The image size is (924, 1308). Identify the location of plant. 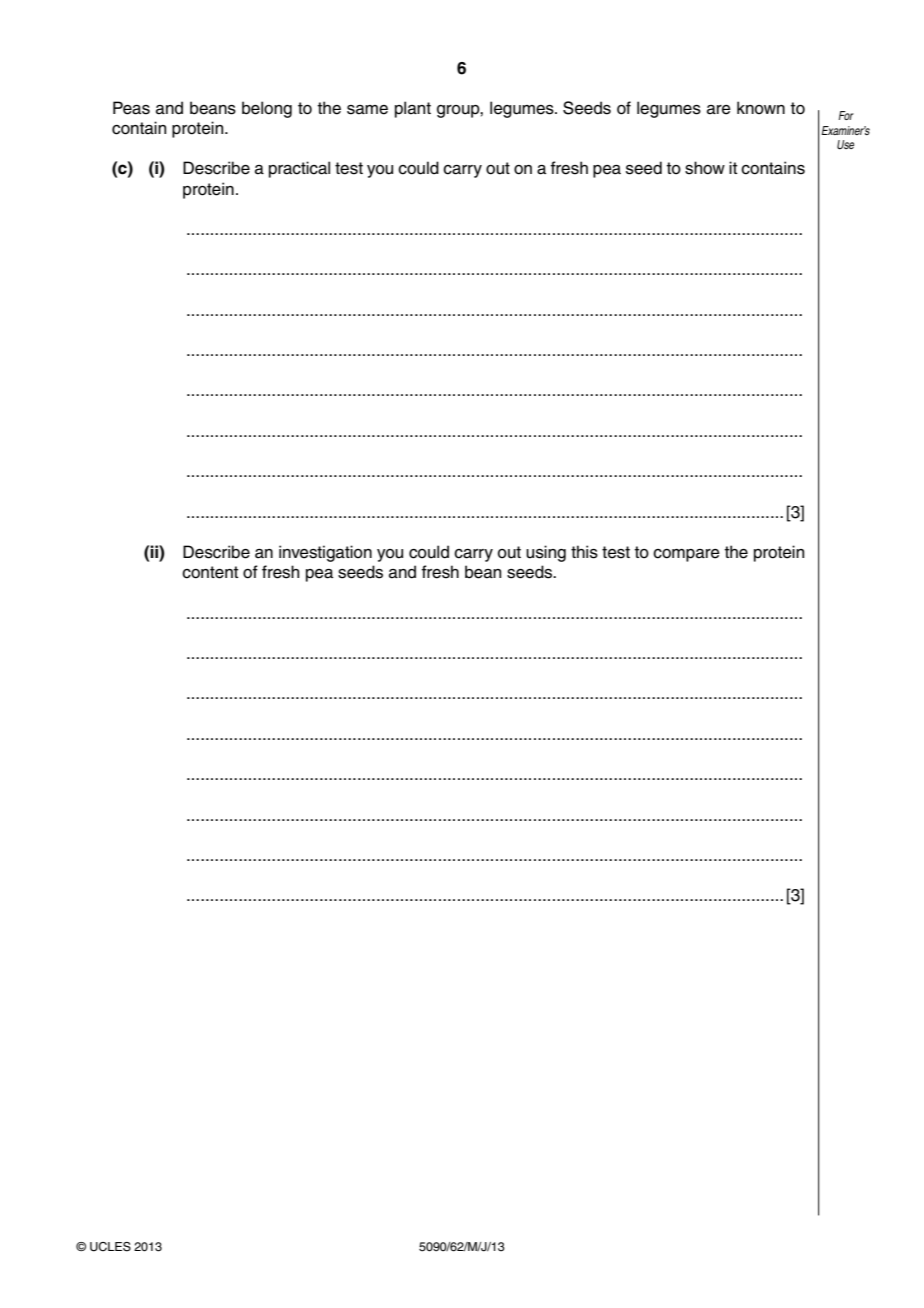
(413, 109).
